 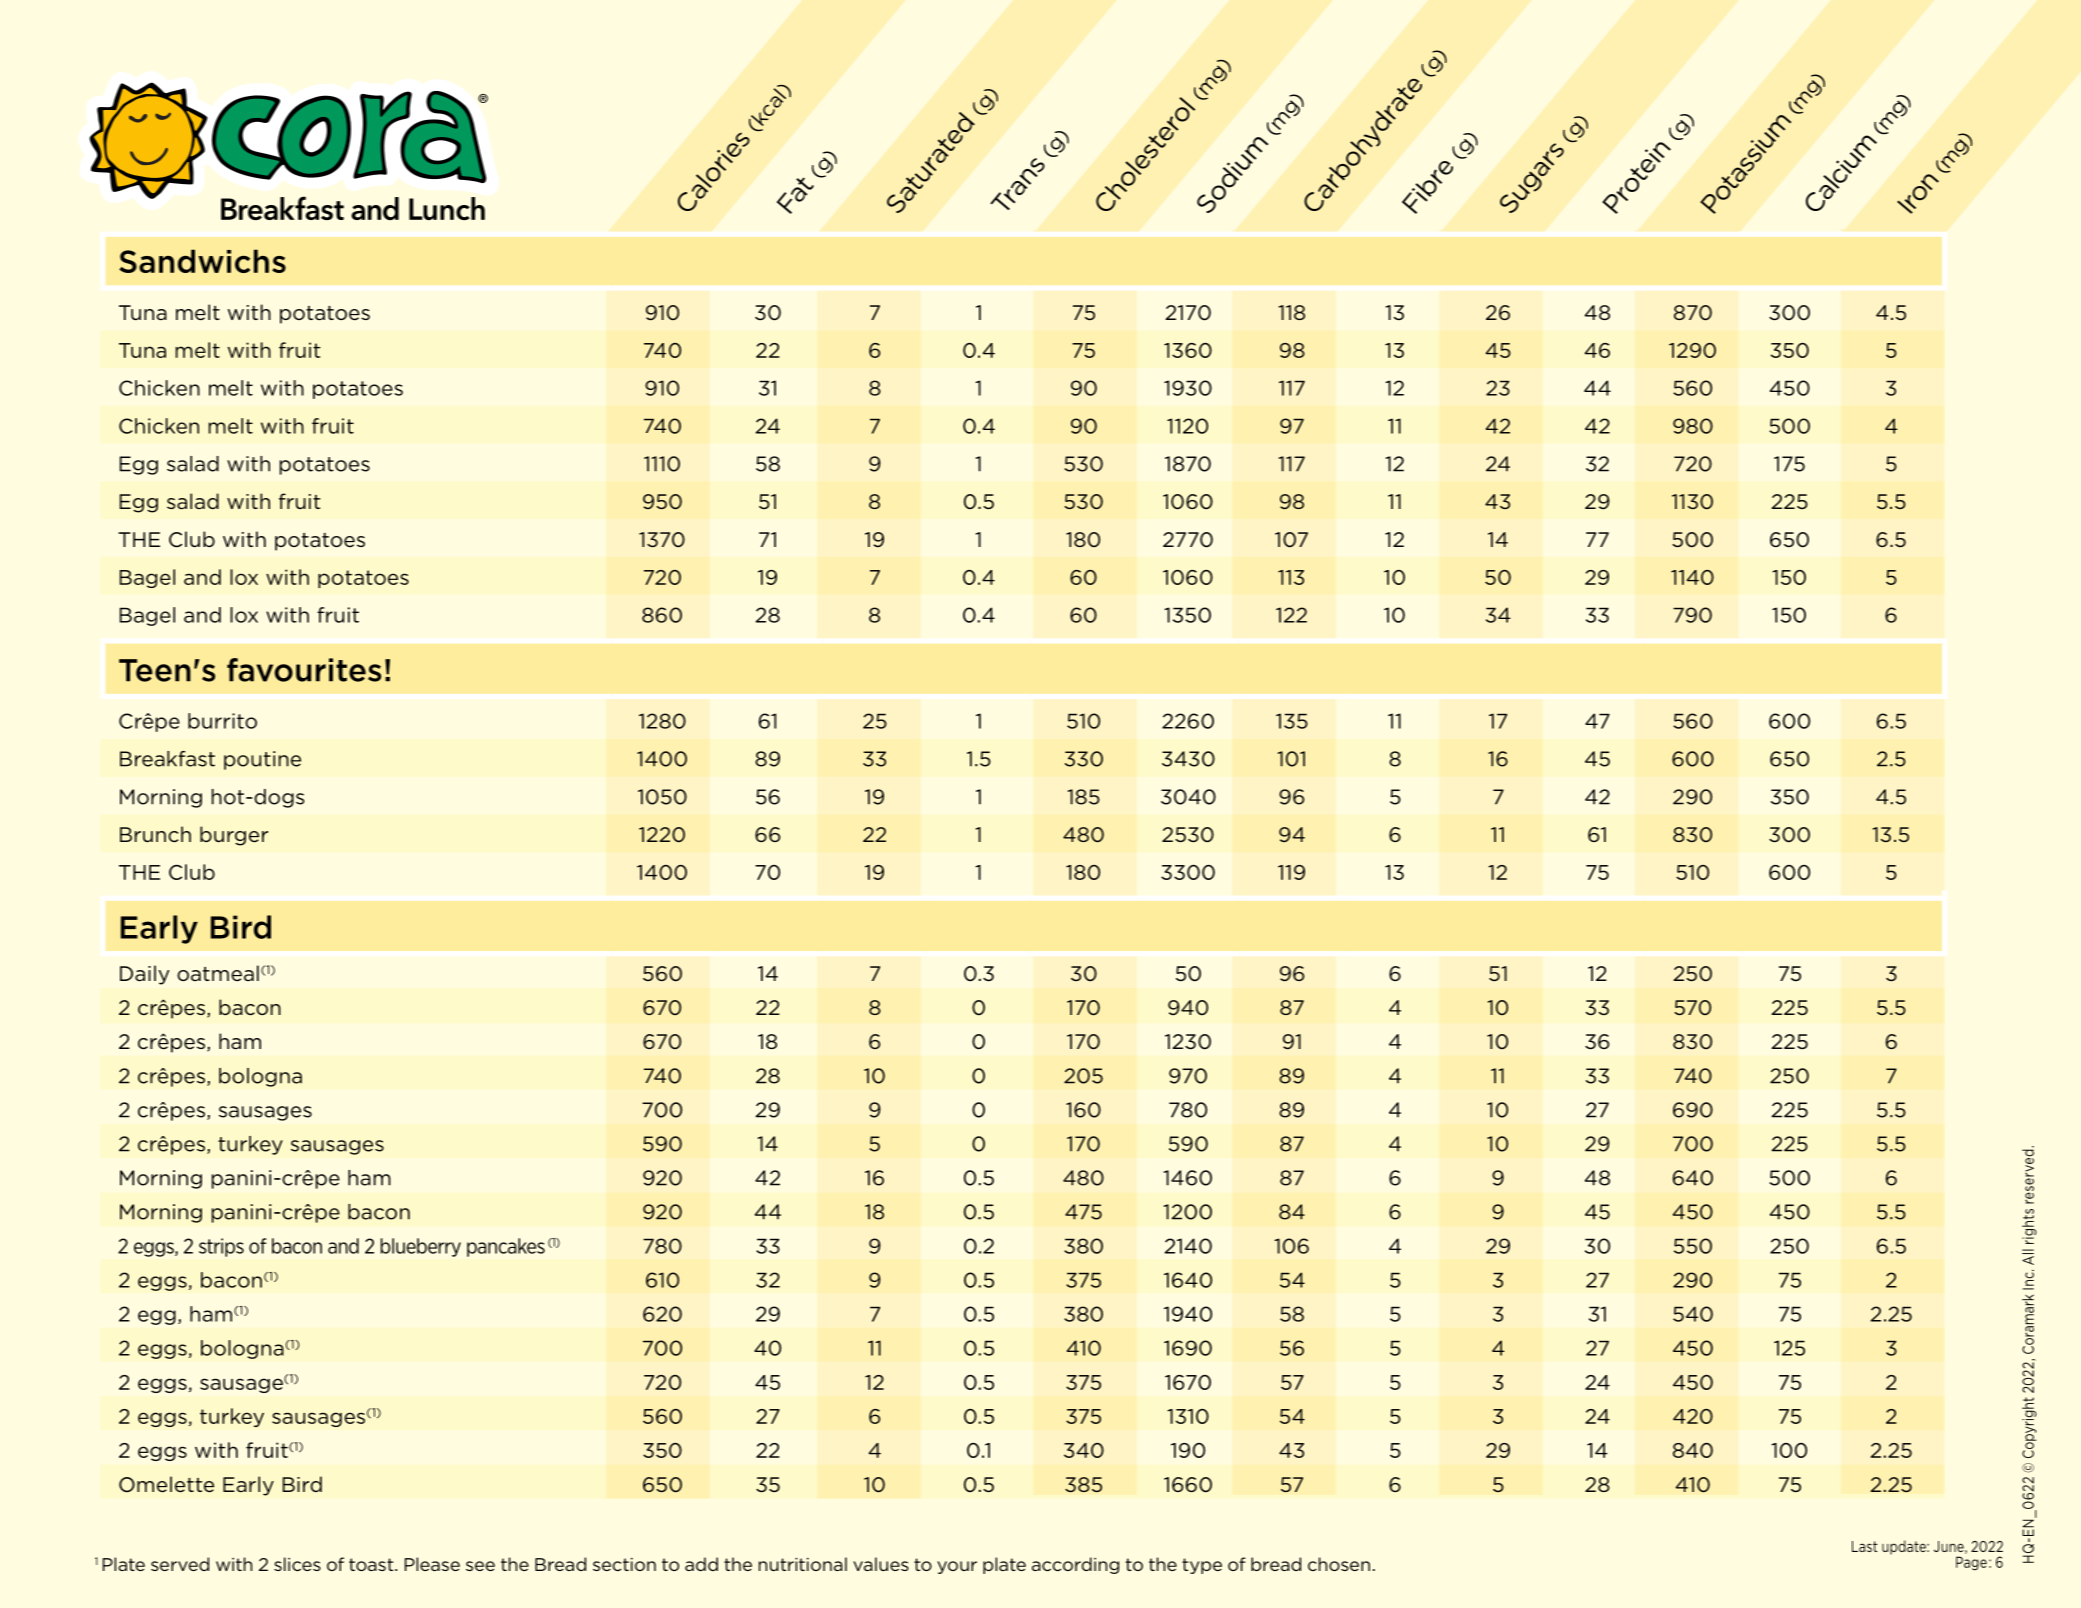 I want to click on poutine, so click(x=262, y=760).
